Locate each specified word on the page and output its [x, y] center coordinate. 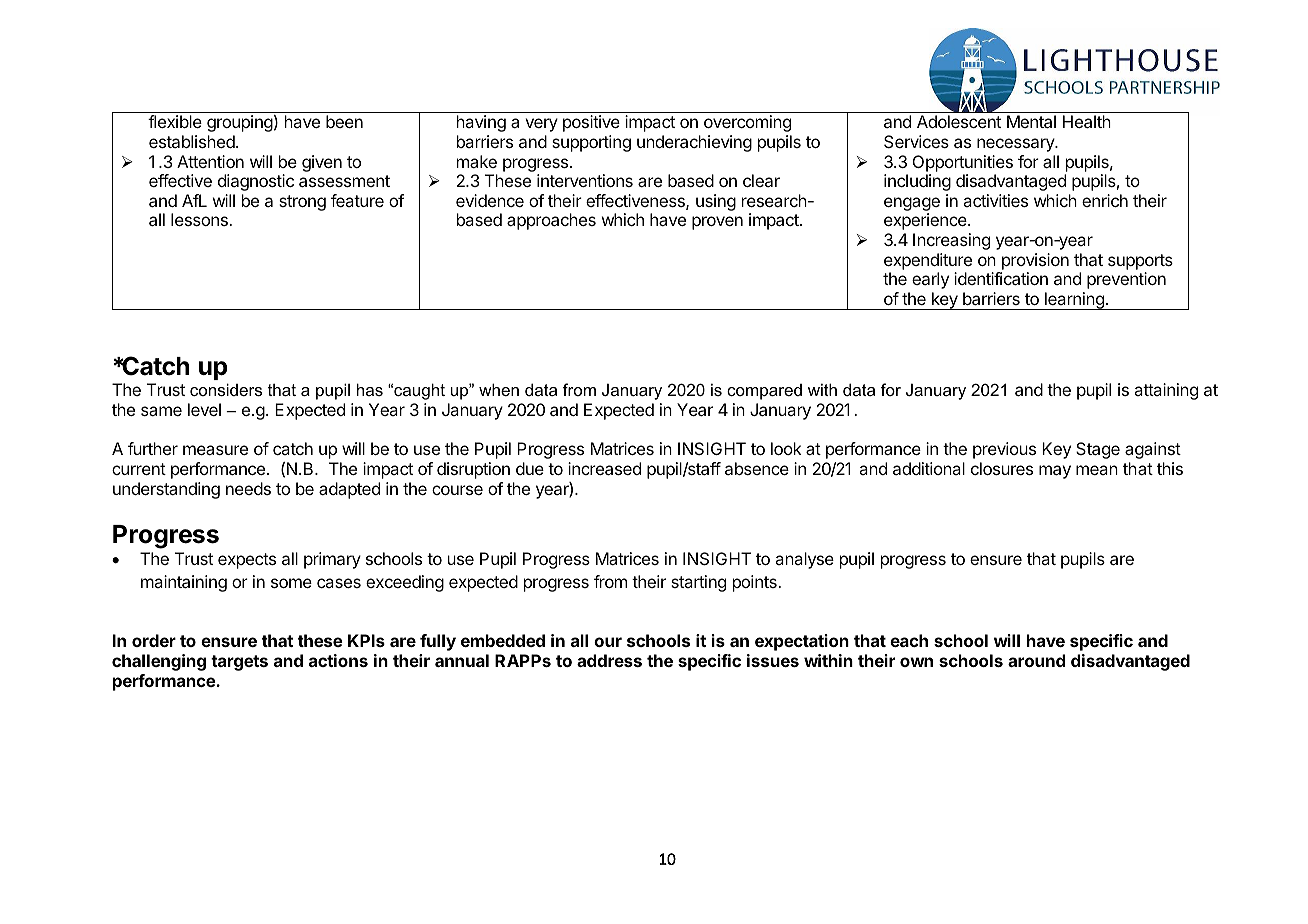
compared [764, 392]
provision [1035, 261]
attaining [1166, 391]
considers [226, 389]
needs [248, 488]
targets [239, 663]
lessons [200, 219]
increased [604, 468]
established [192, 141]
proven [717, 223]
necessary [1016, 145]
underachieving [694, 143]
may [1055, 472]
